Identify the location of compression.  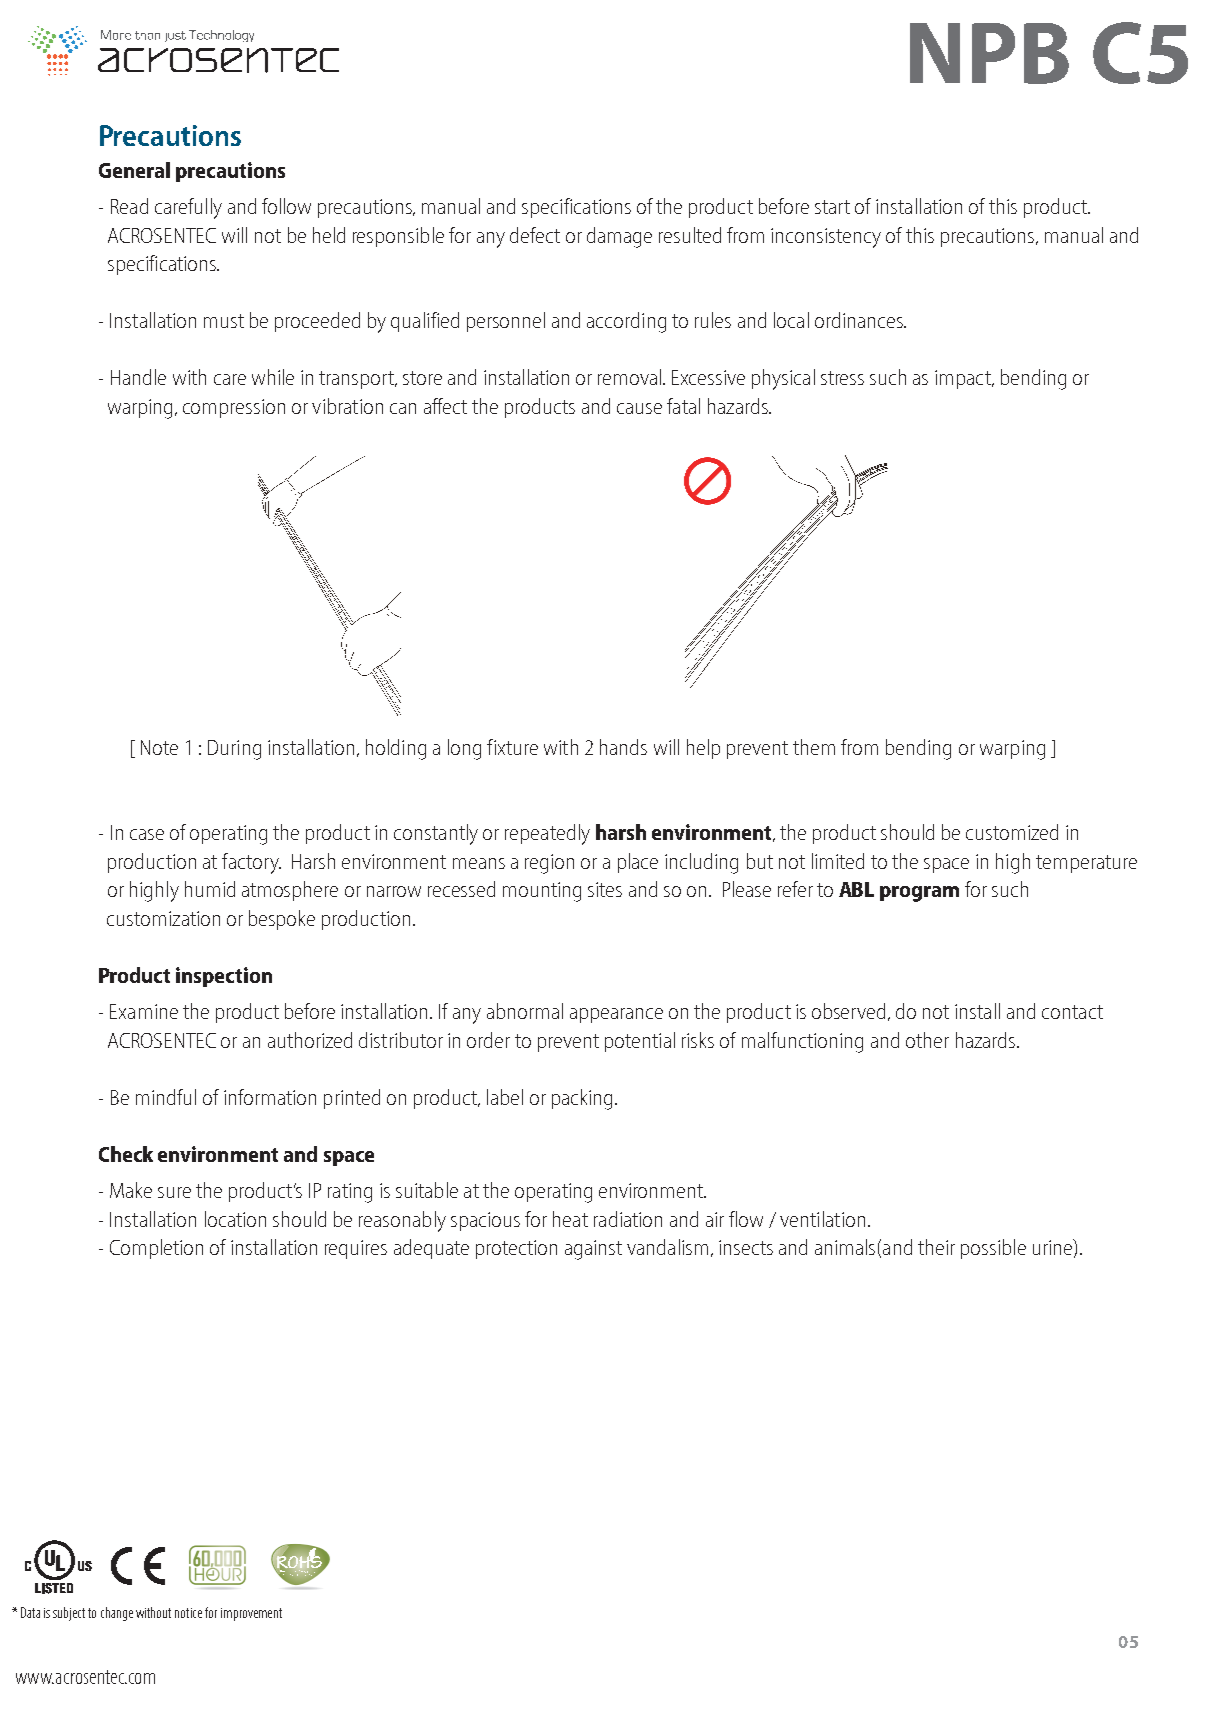
(234, 408).
